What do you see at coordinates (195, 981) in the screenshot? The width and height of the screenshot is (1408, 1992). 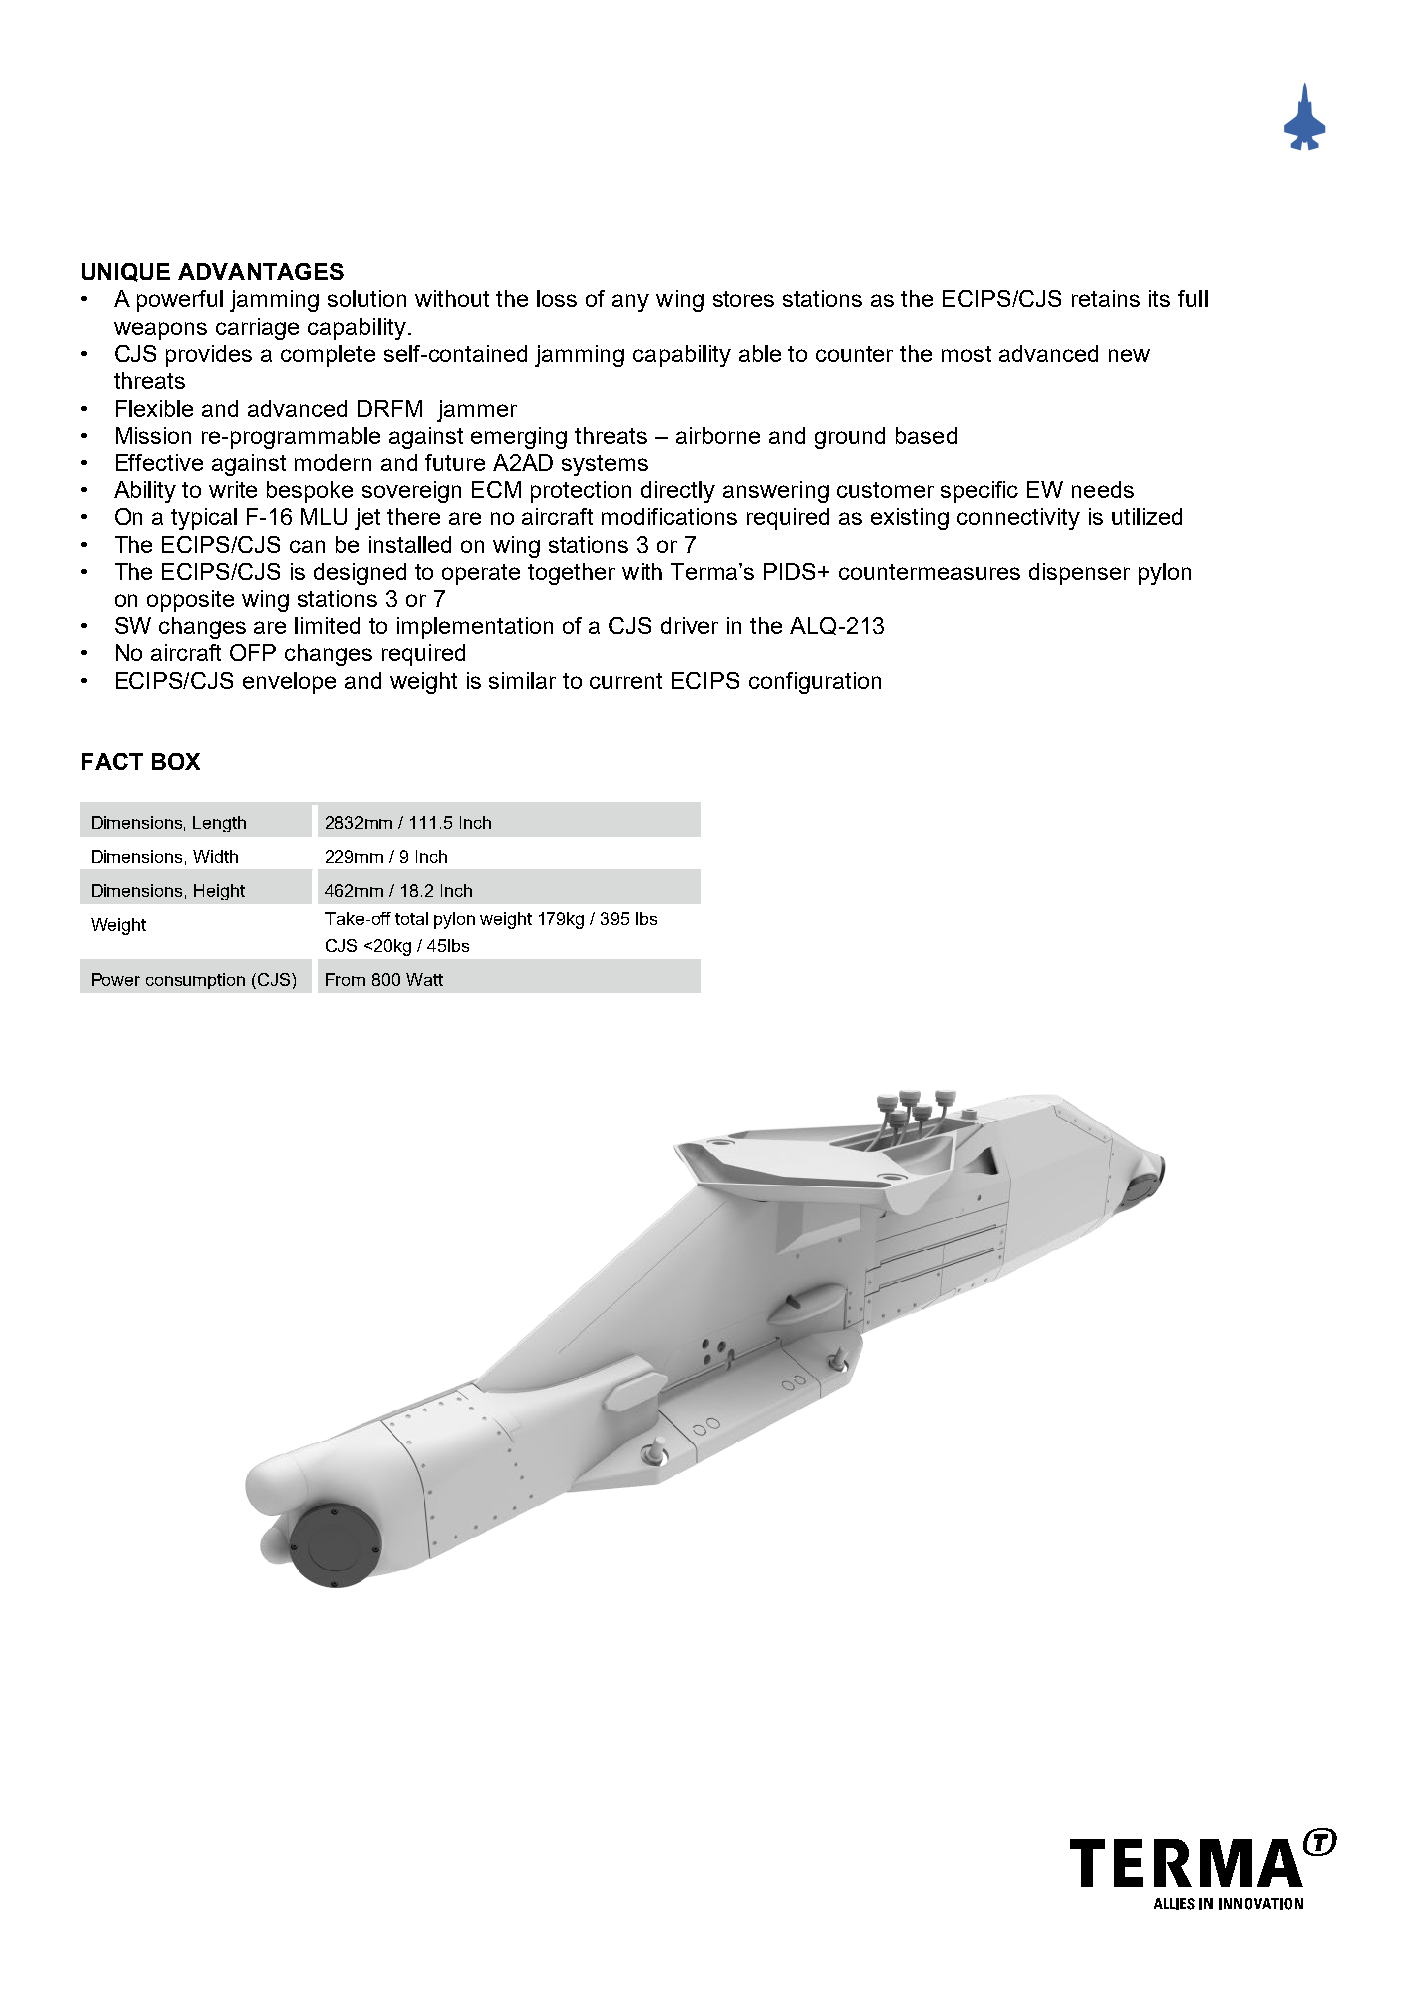 I see `consumption` at bounding box center [195, 981].
